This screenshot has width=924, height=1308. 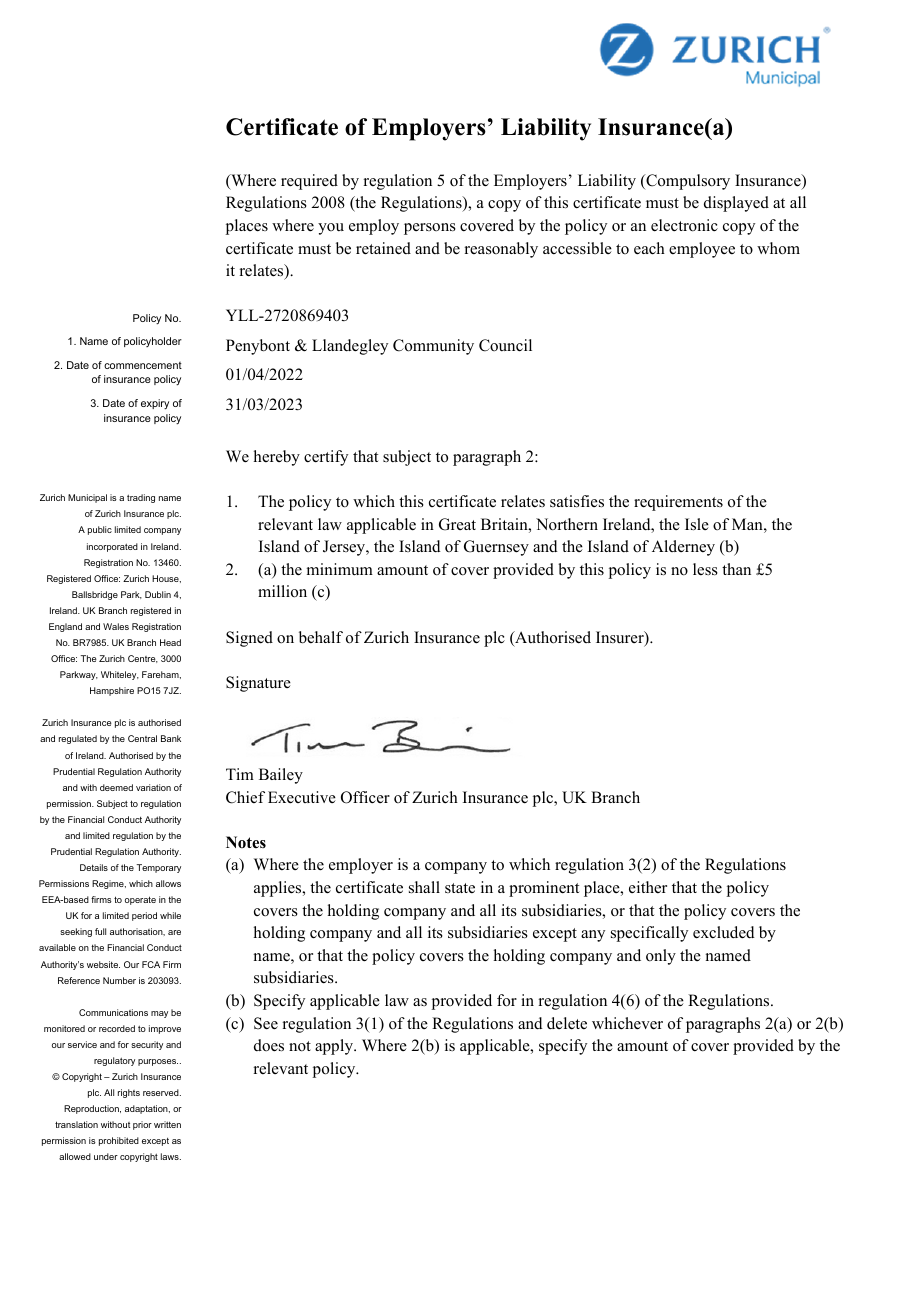 What do you see at coordinates (430, 229) in the screenshot?
I see `persons` at bounding box center [430, 229].
